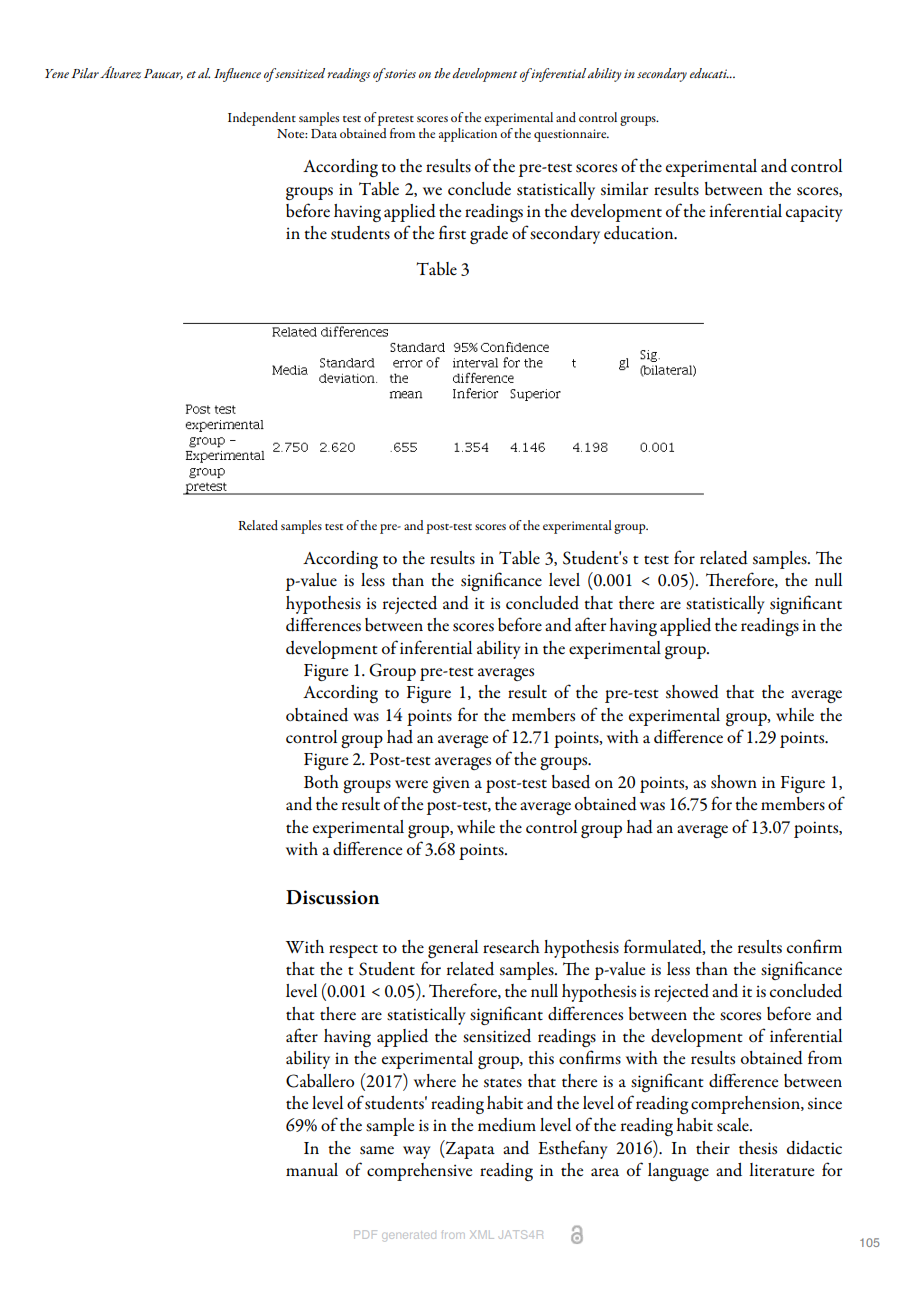  I want to click on similar, so click(624, 188).
